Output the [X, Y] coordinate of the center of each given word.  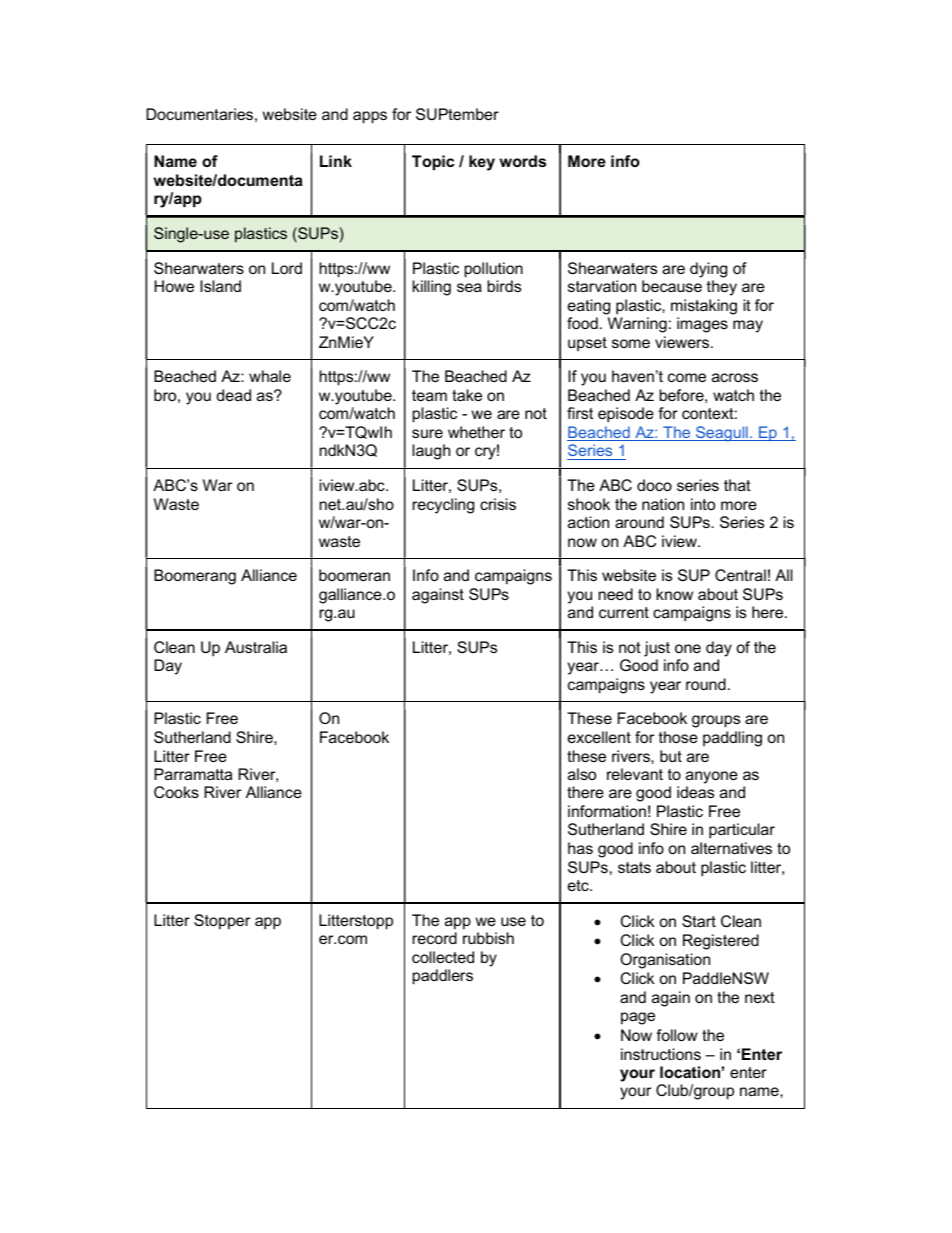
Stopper [222, 922]
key [482, 163]
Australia [256, 647]
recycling [443, 506]
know [675, 594]
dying [708, 270]
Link [336, 161]
